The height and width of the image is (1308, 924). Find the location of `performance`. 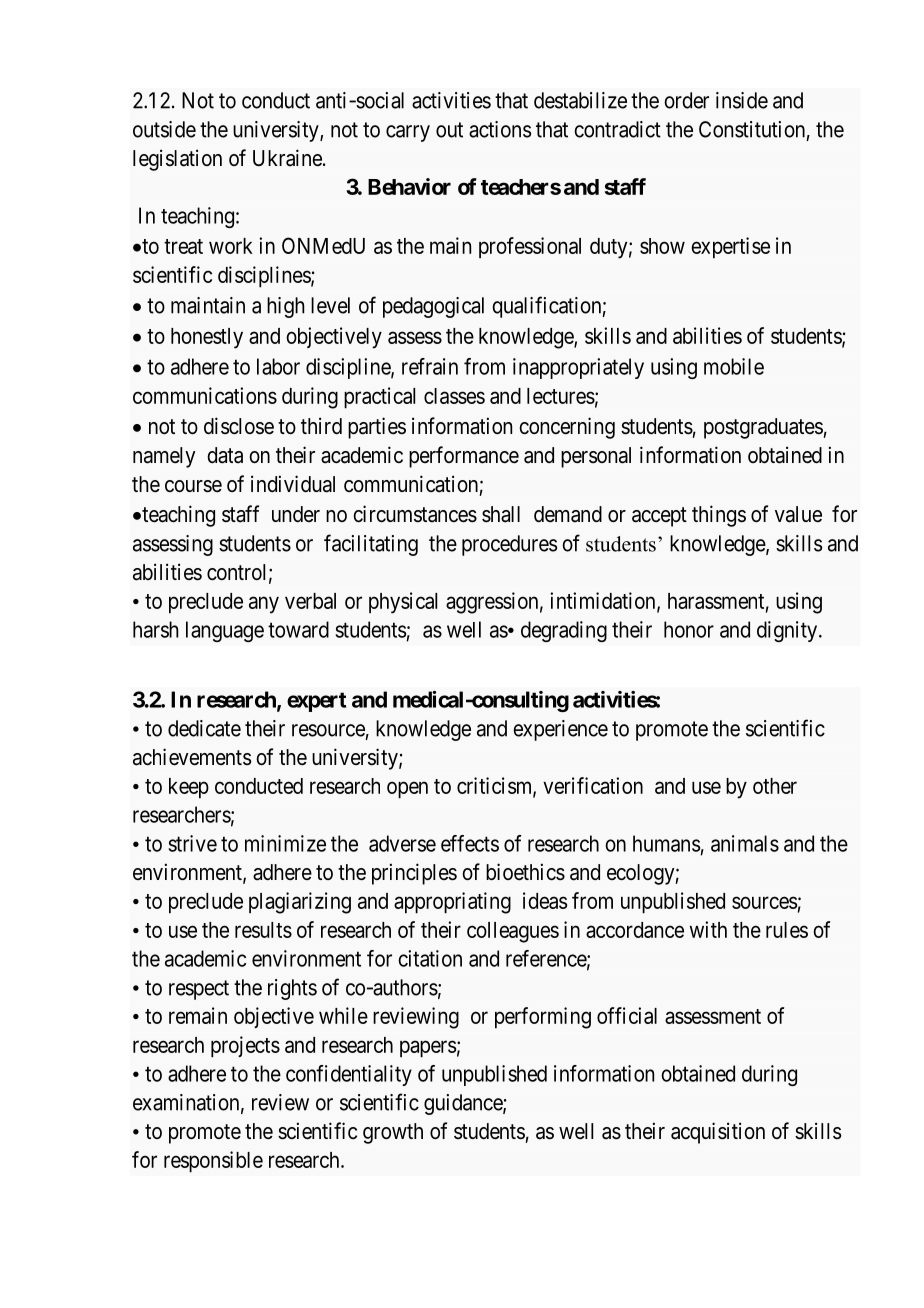

performance is located at coordinates (464, 457).
